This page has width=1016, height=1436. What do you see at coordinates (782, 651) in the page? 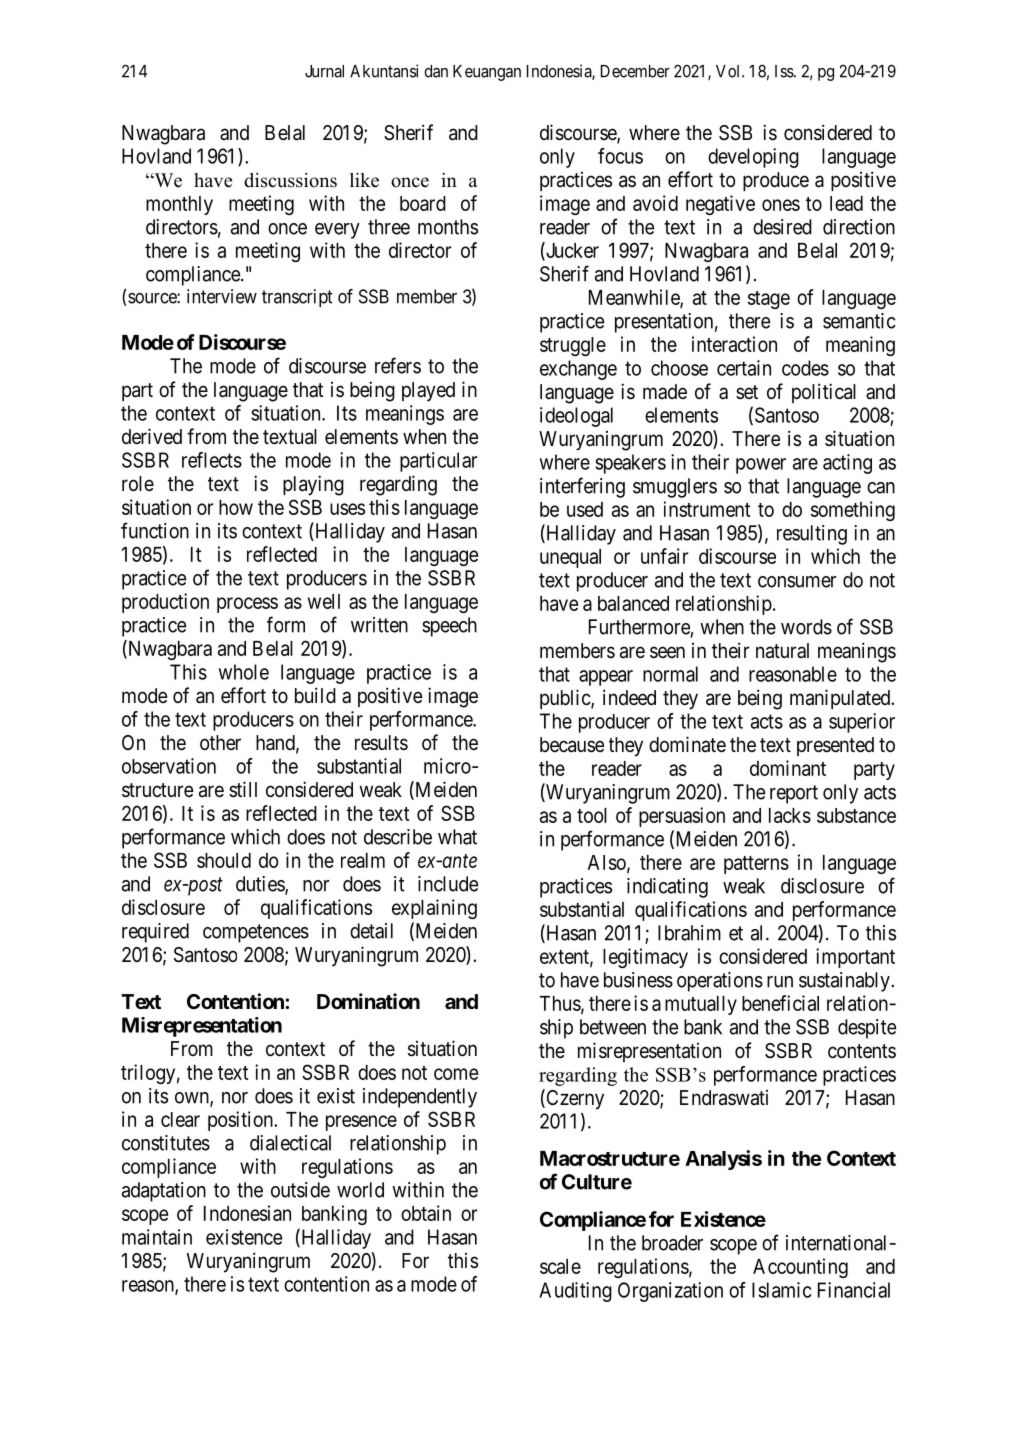
I see `natural` at bounding box center [782, 651].
